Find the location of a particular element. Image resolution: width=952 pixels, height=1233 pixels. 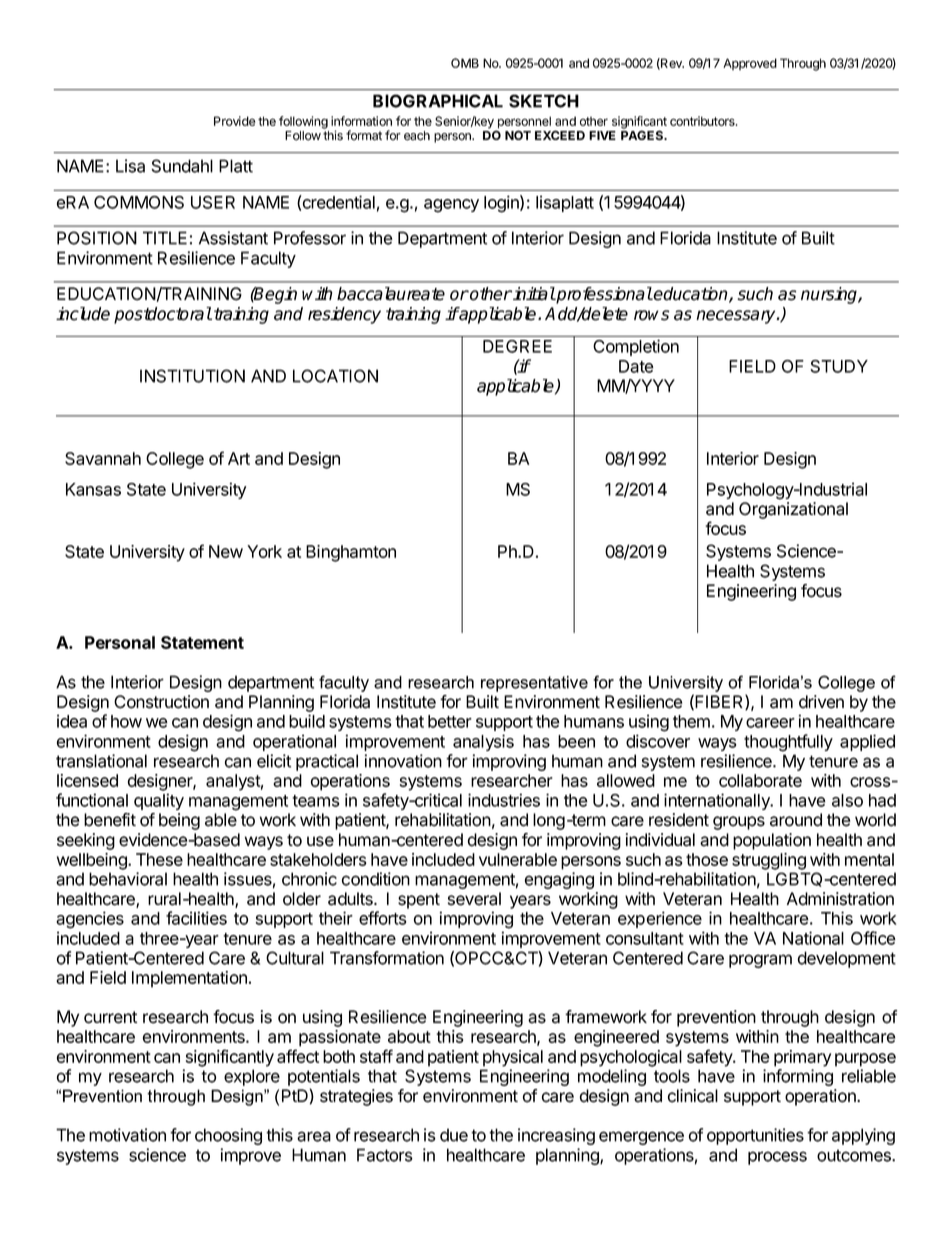

driven is located at coordinates (821, 702).
